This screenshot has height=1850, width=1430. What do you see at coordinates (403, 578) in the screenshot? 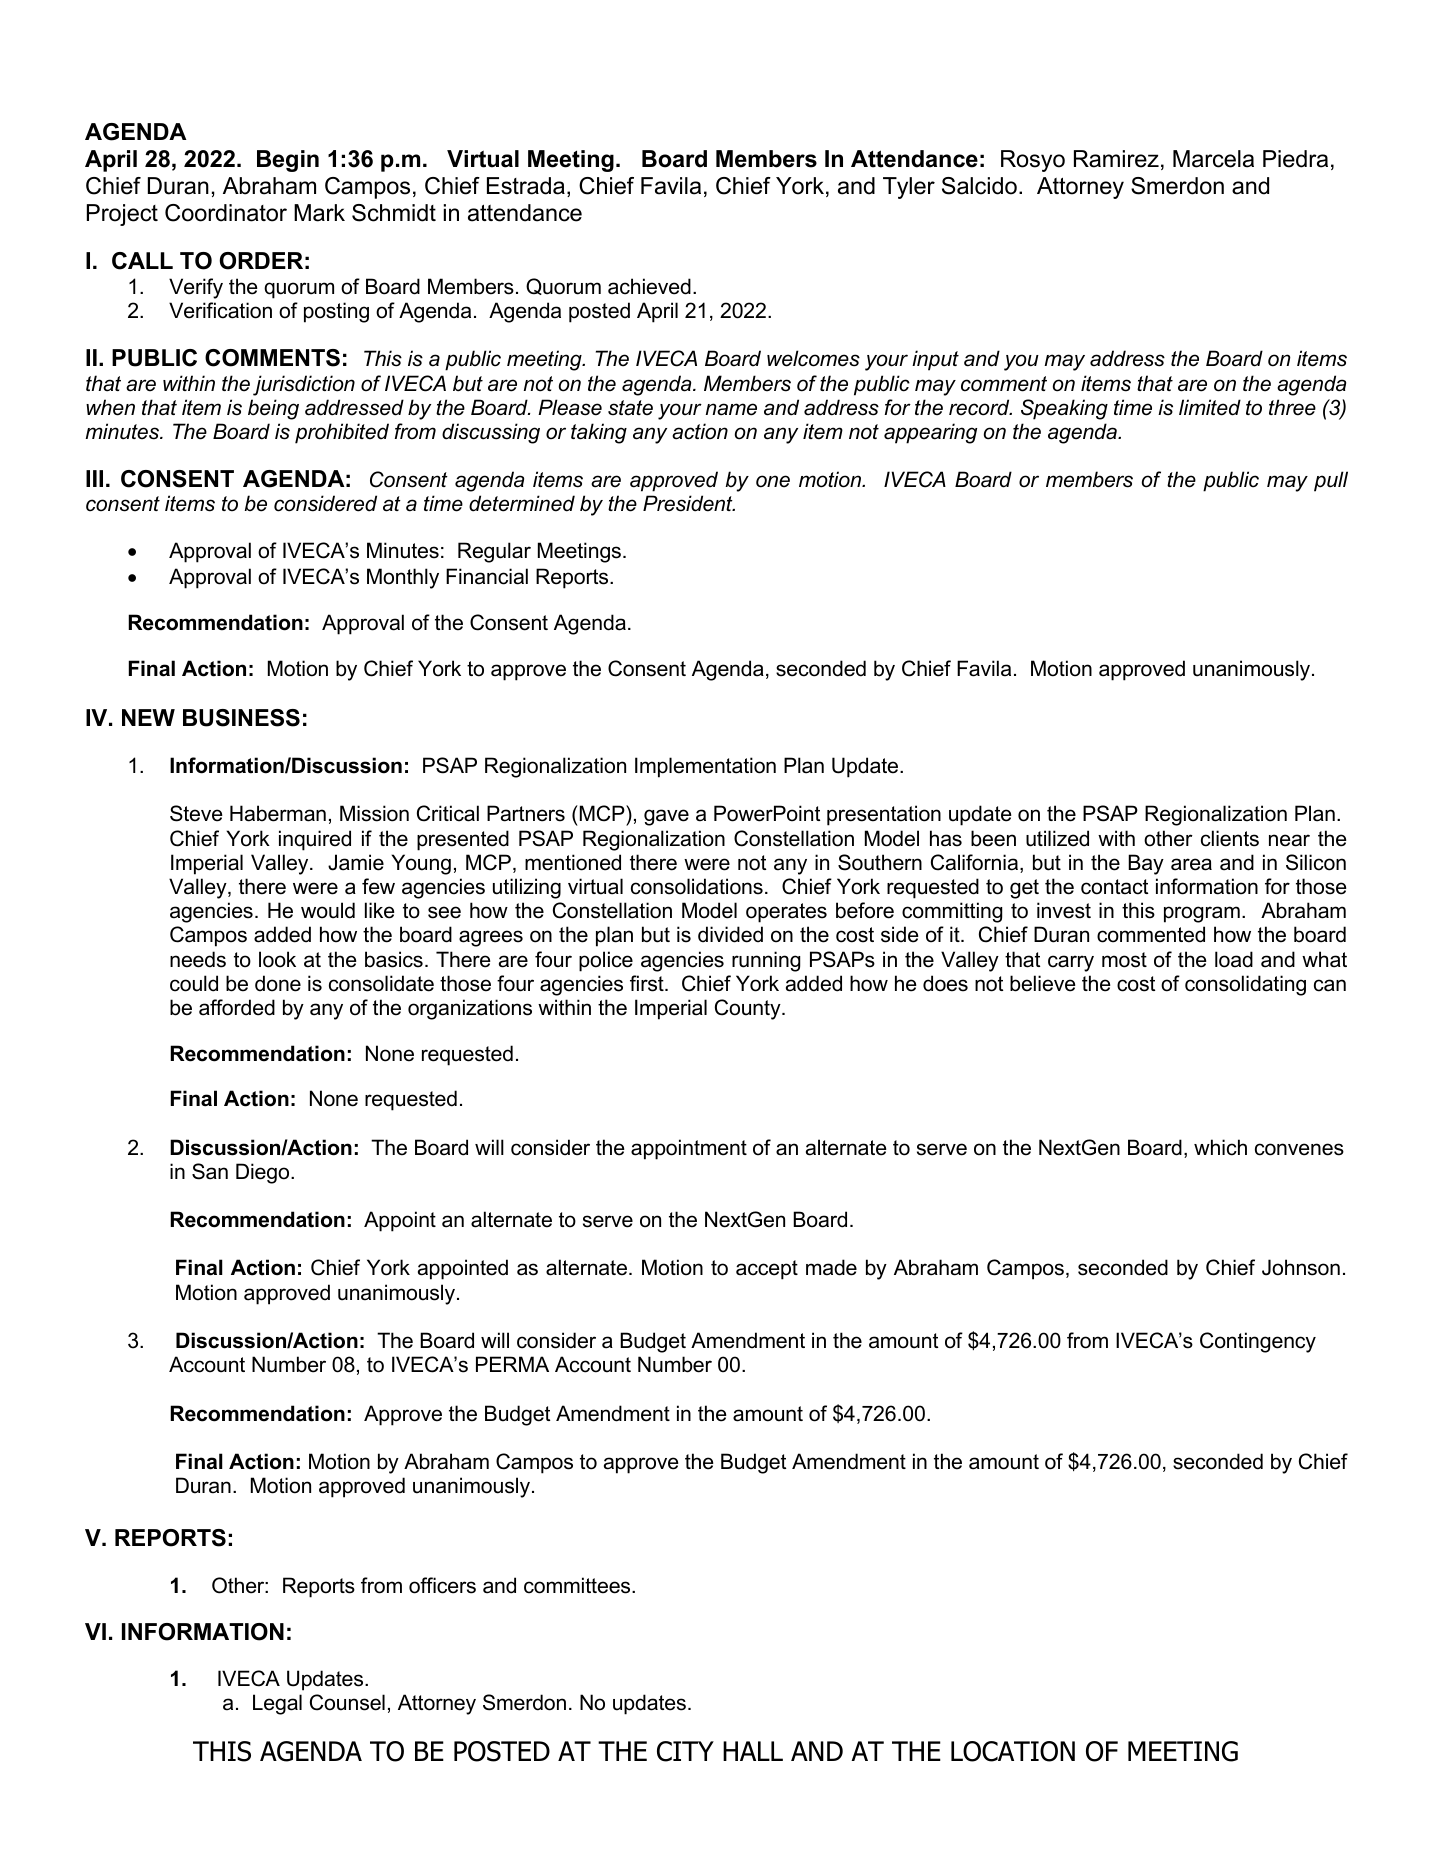
I see `Monthly` at bounding box center [403, 578].
